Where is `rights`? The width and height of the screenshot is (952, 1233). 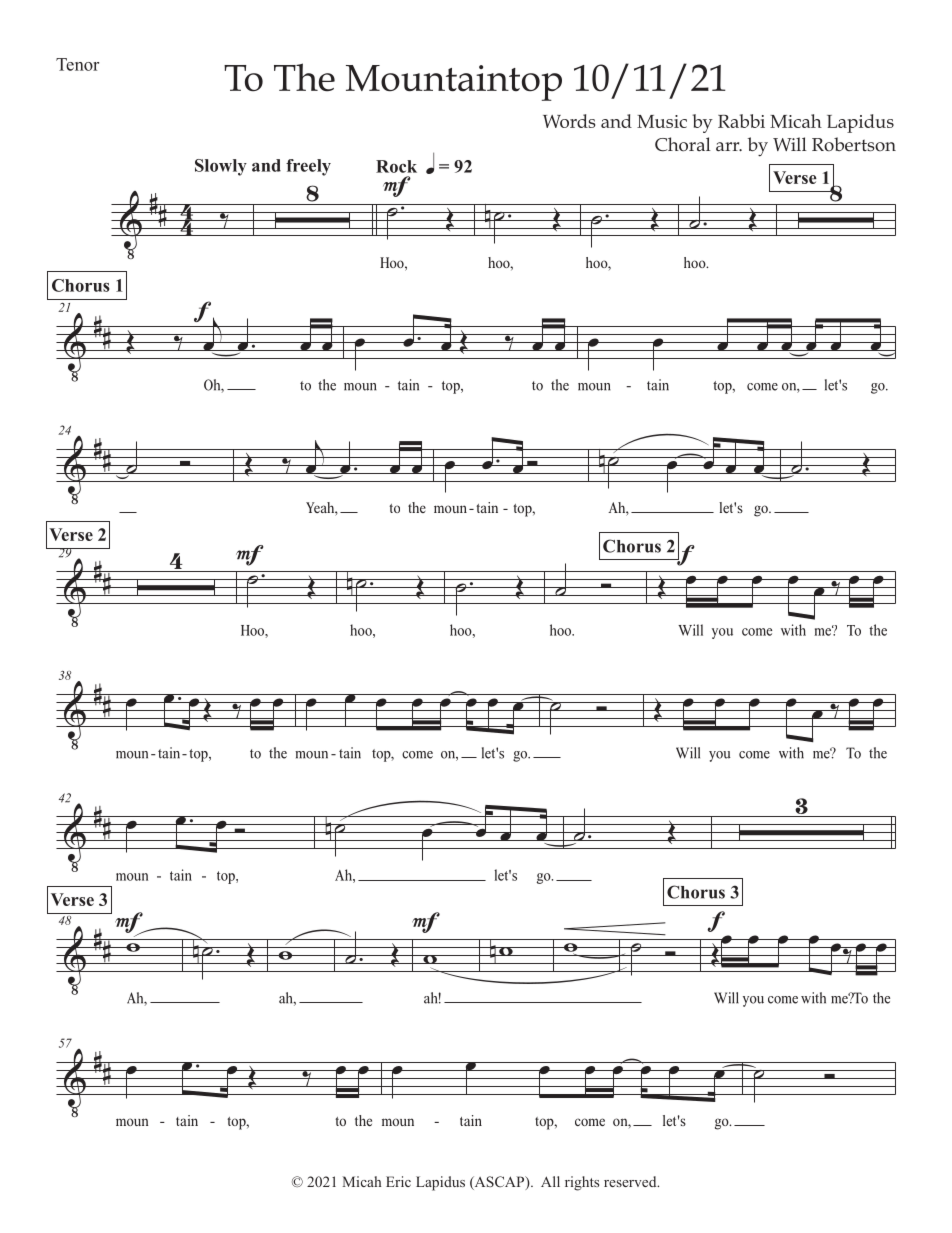
rights is located at coordinates (582, 1183).
